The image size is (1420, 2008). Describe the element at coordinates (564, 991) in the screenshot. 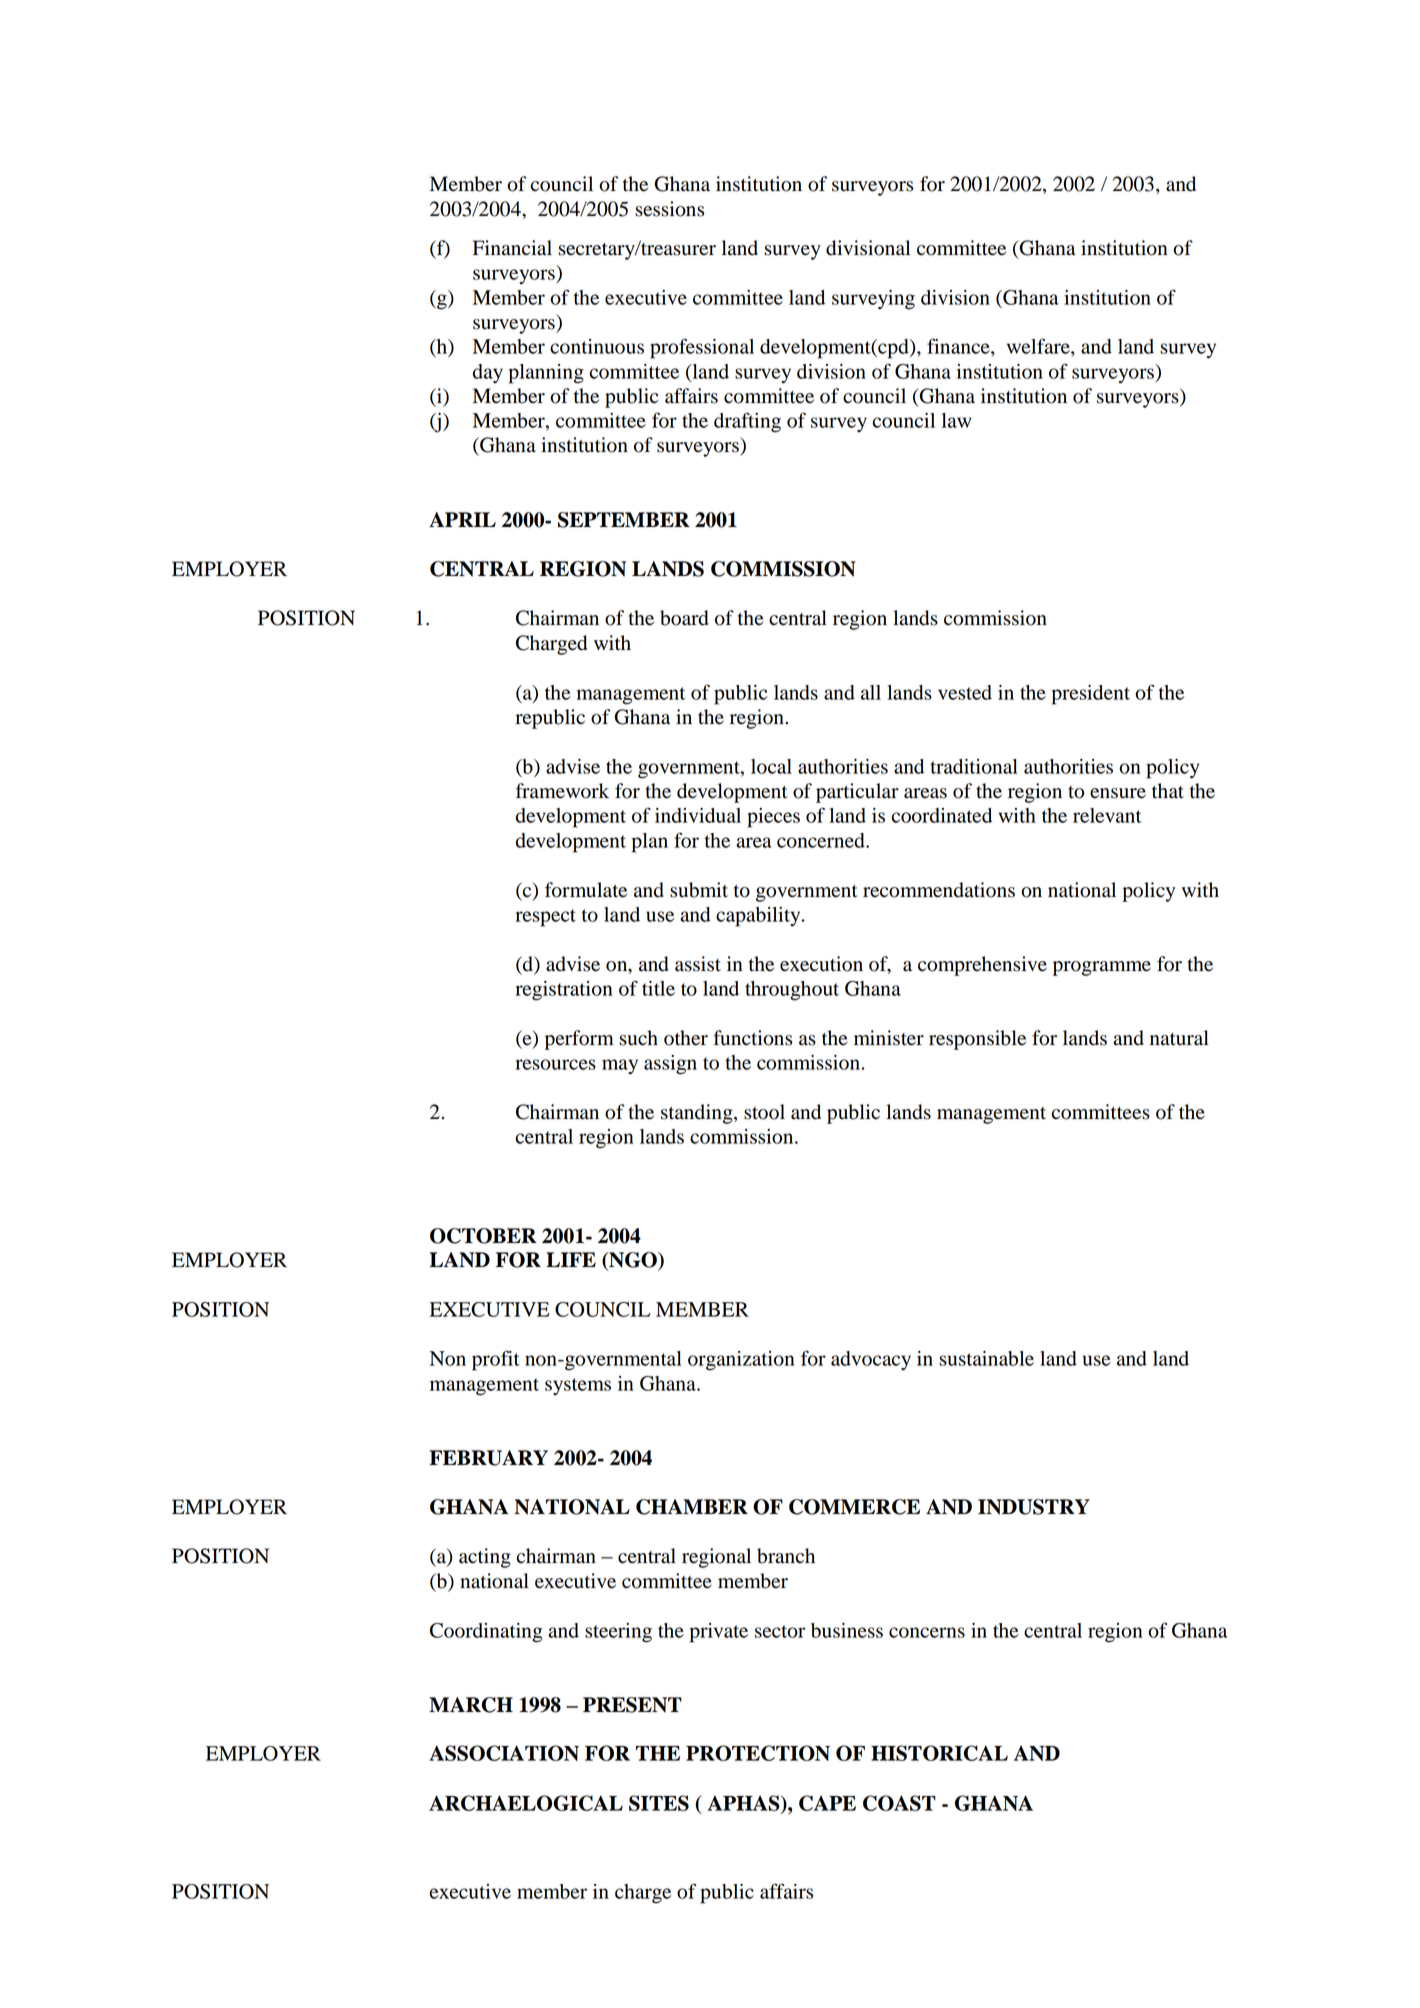

I see `registration` at that location.
